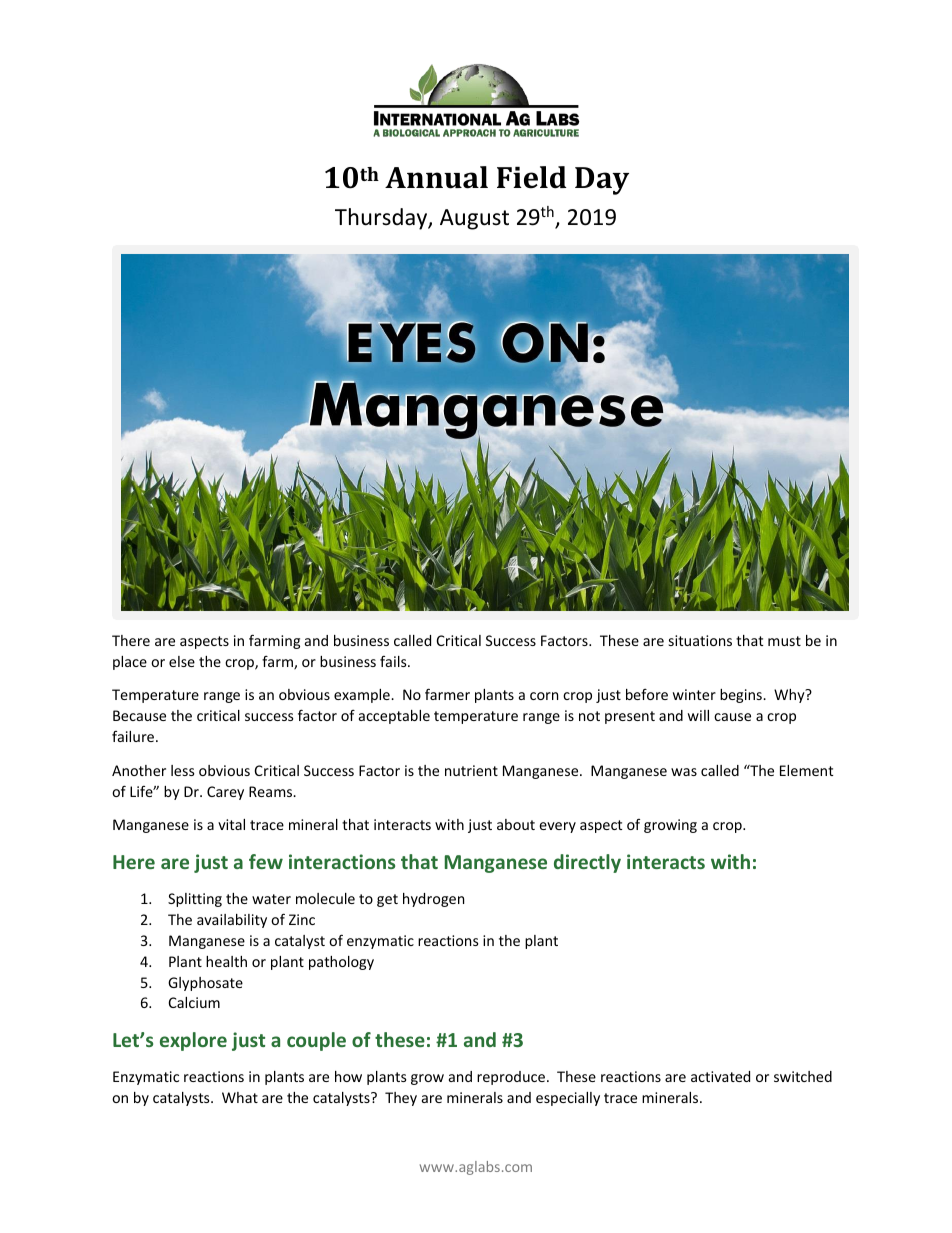  Describe the element at coordinates (516, 824) in the image. I see `about` at that location.
